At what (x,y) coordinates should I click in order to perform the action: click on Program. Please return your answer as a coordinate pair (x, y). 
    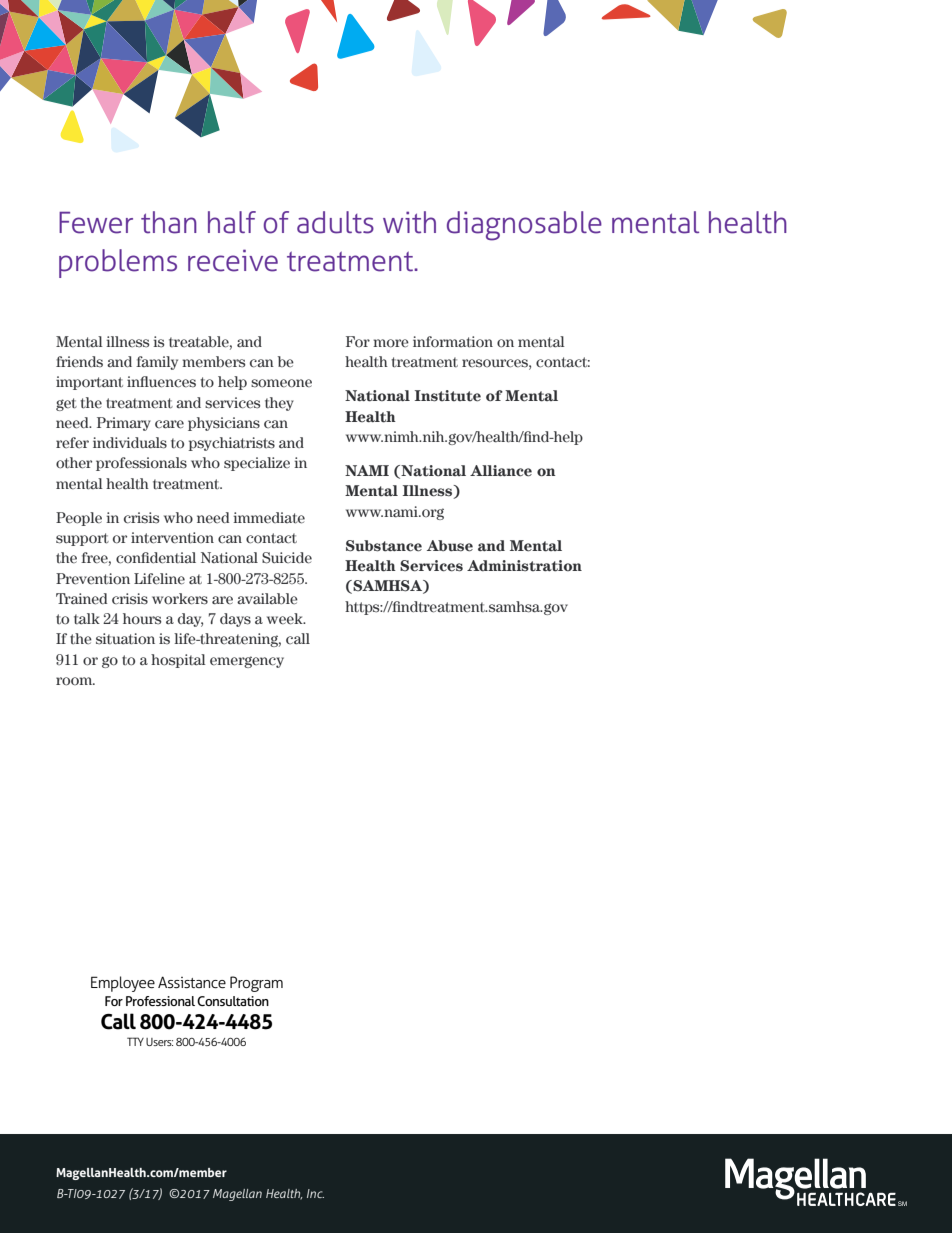
    Looking at the image, I should click on (256, 984).
